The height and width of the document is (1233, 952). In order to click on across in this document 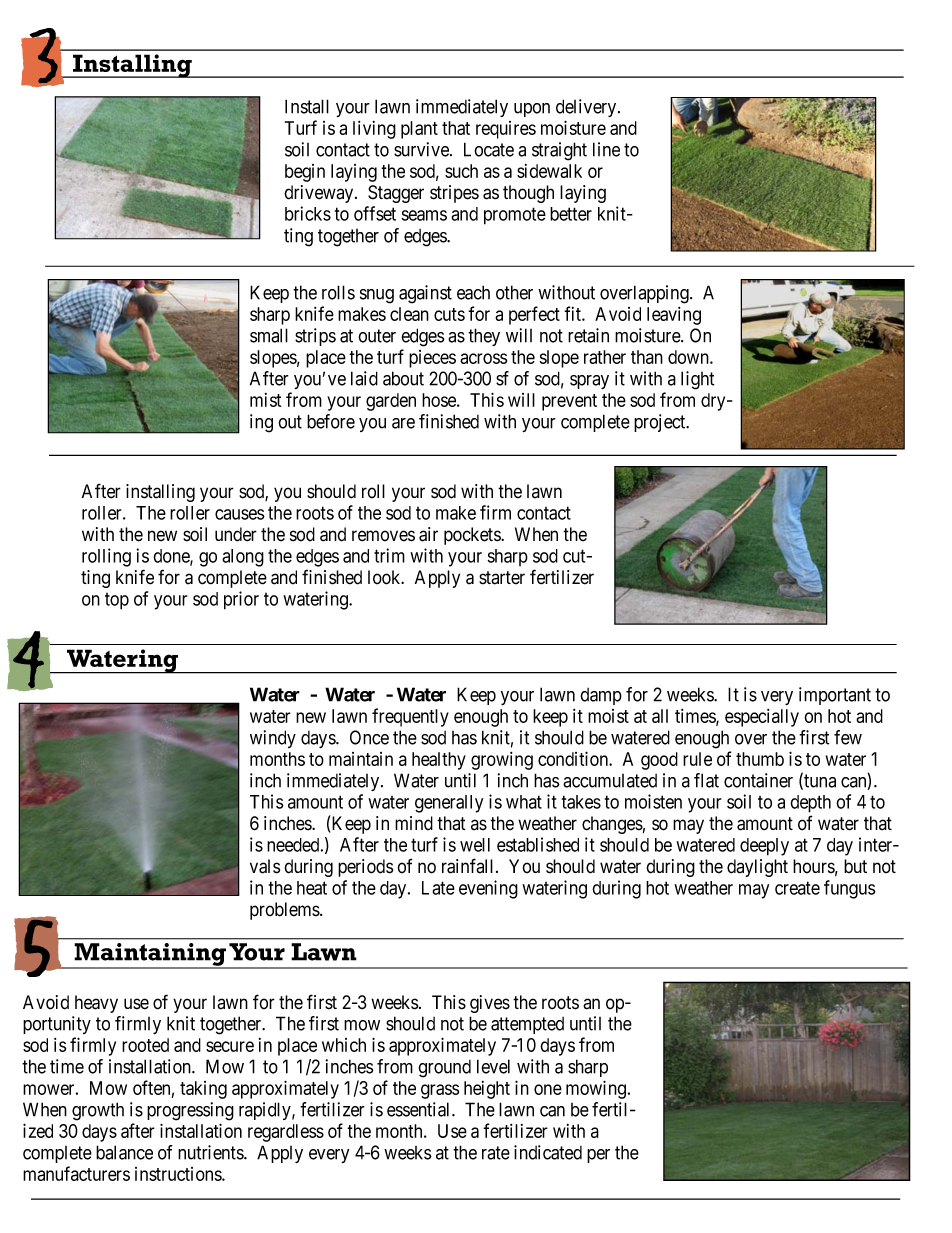, I will do `click(483, 358)`.
